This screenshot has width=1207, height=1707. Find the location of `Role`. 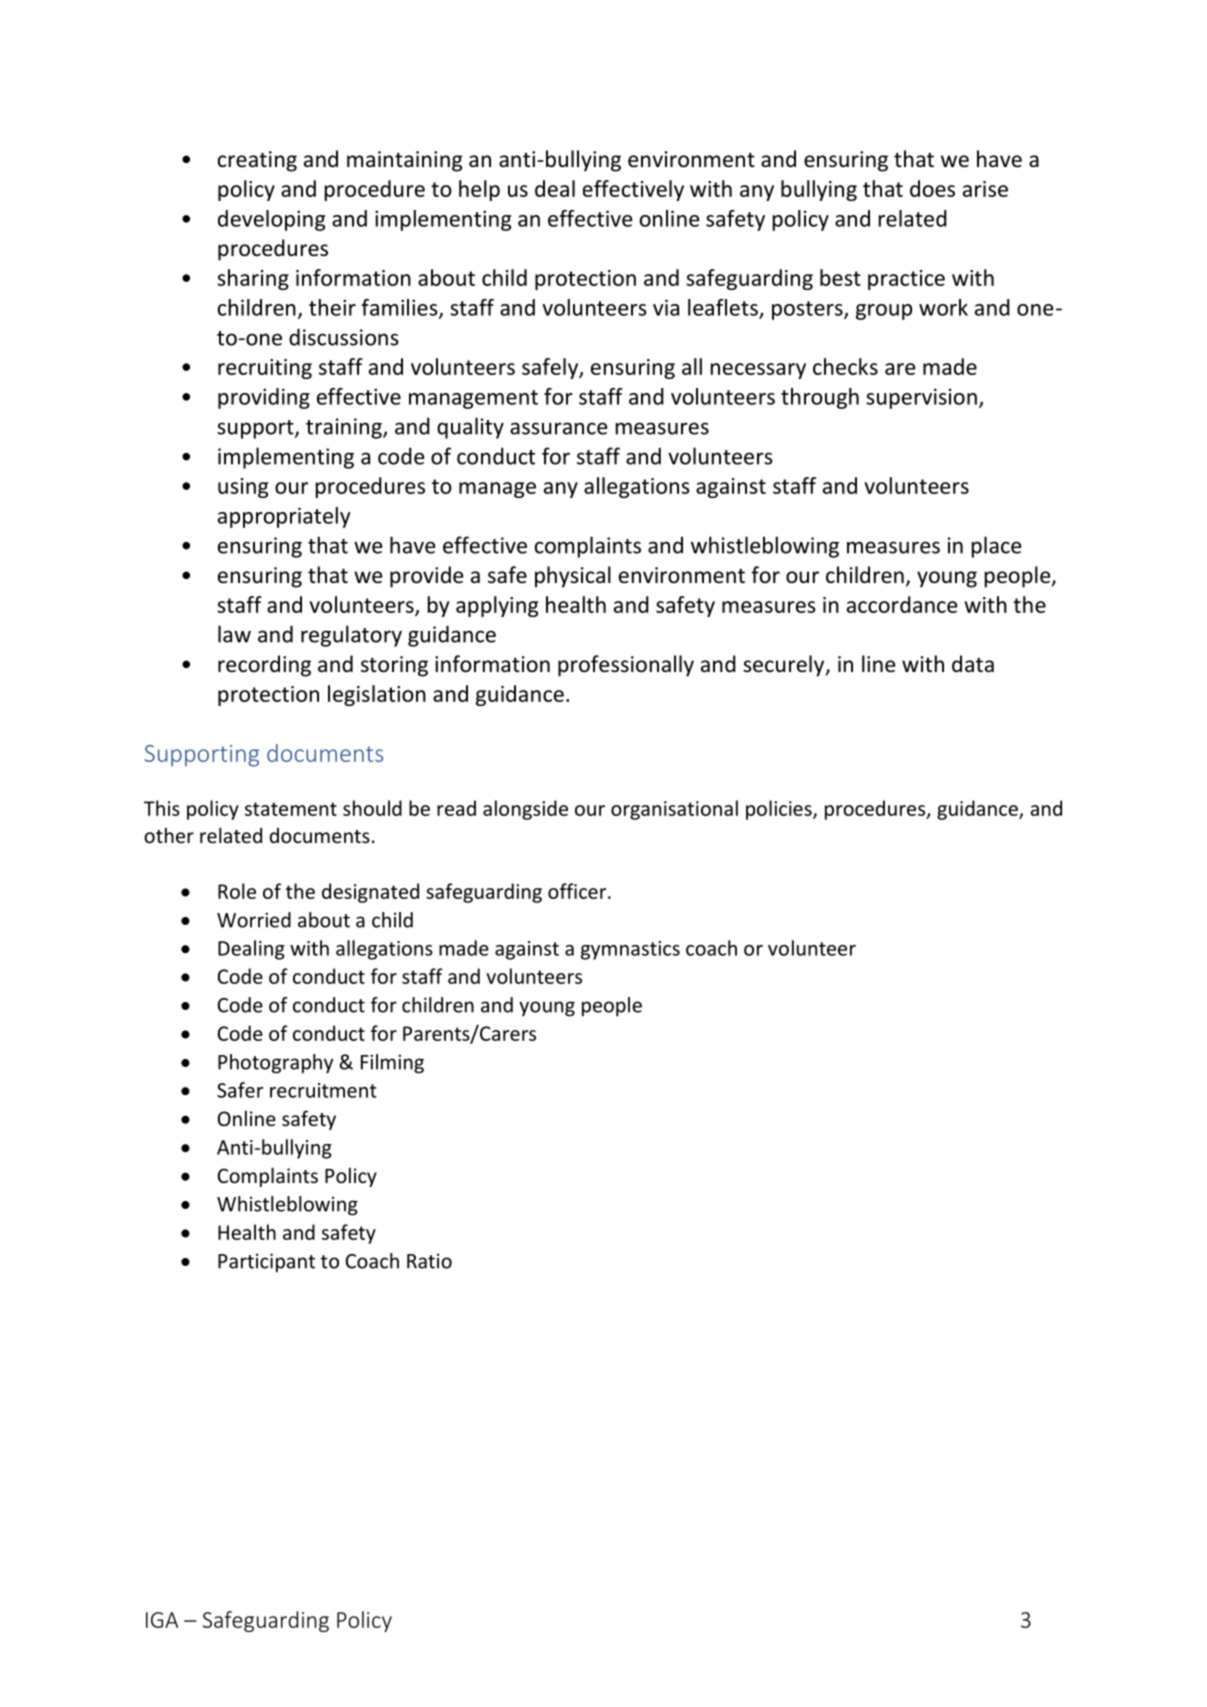

Role is located at coordinates (237, 891).
